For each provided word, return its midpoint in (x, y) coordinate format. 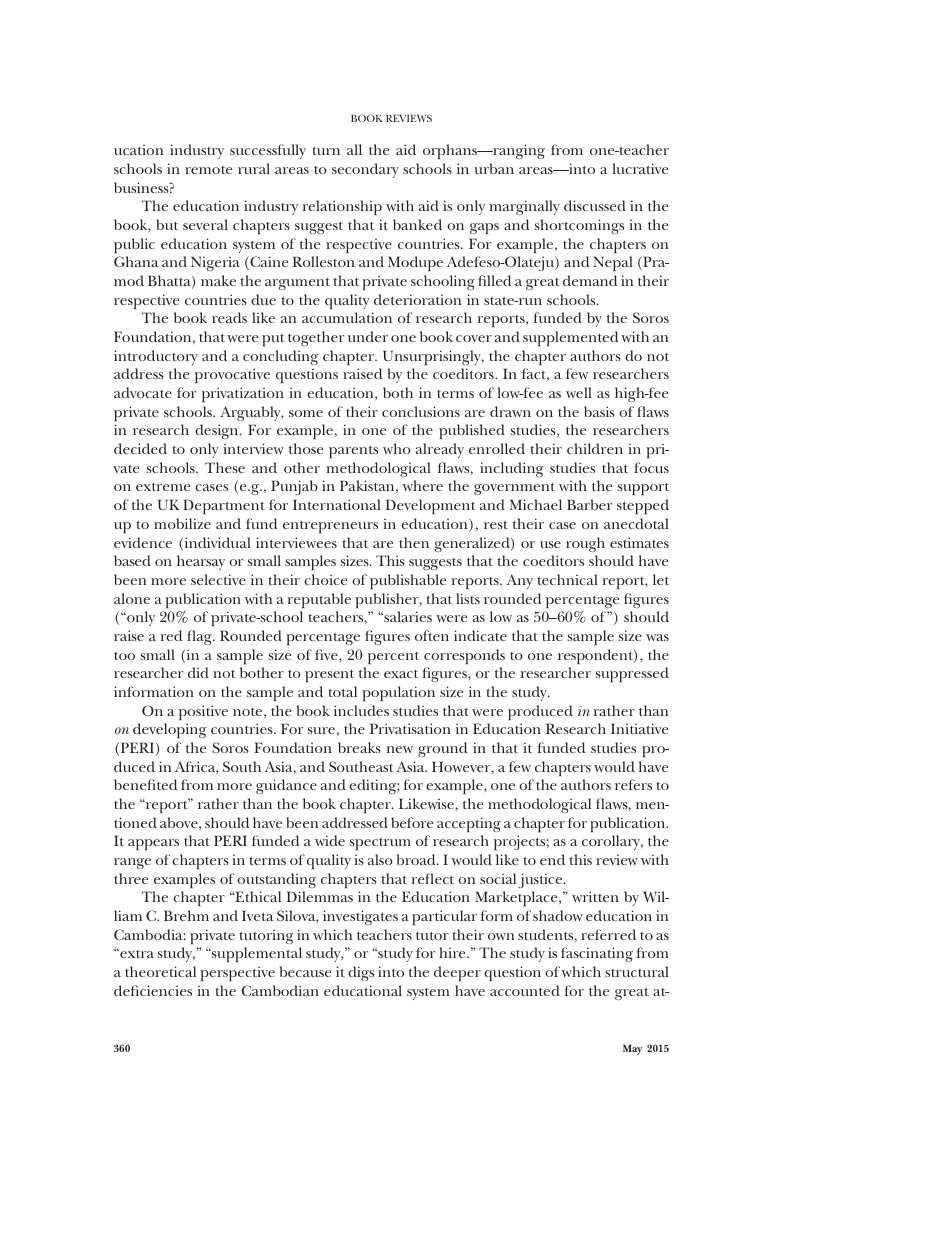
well (579, 392)
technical (567, 579)
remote (208, 170)
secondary (365, 170)
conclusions (421, 411)
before (412, 822)
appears (153, 844)
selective (218, 579)
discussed (595, 205)
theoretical (160, 971)
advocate (143, 392)
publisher (388, 600)
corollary (612, 842)
